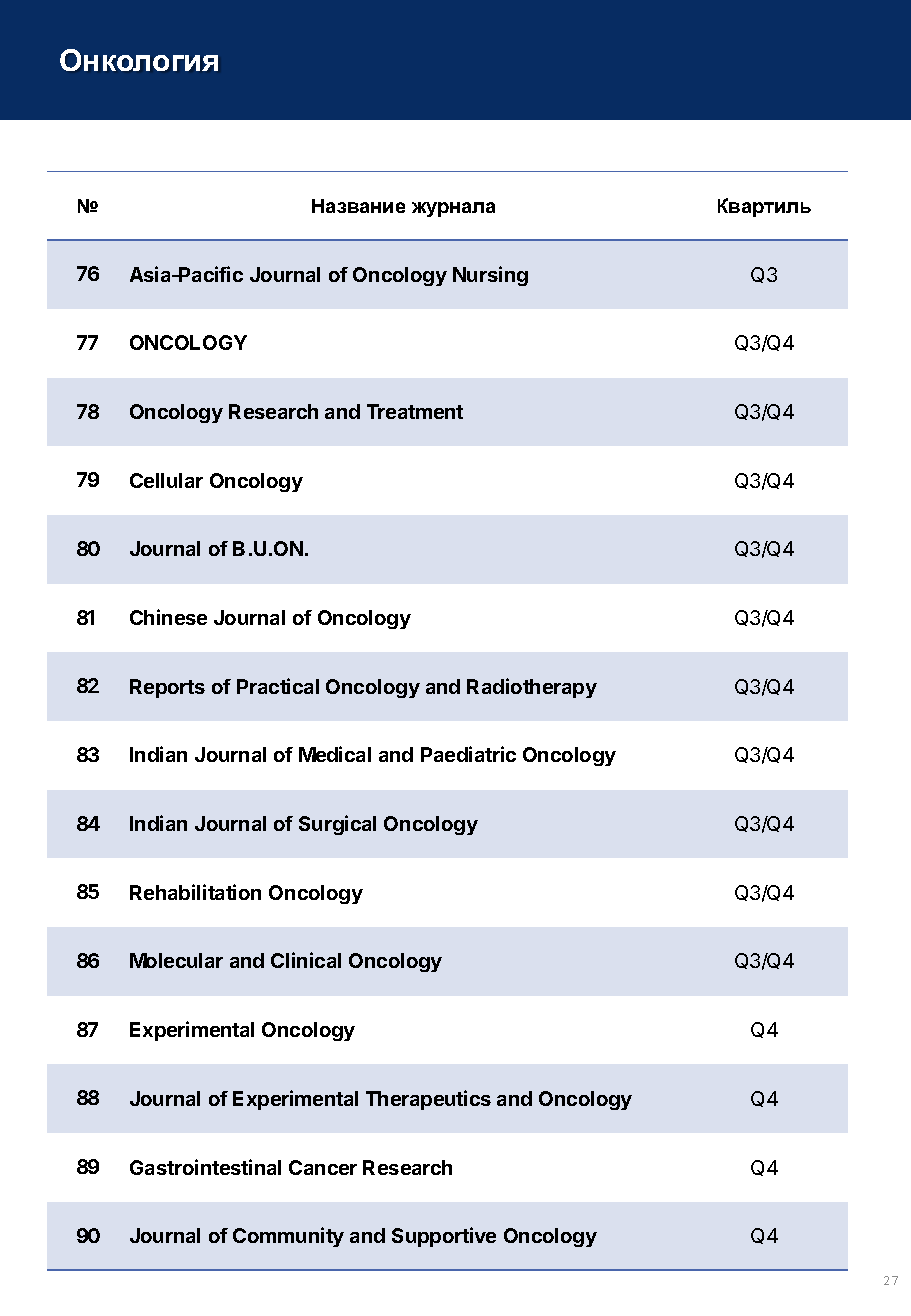 This document has width=911, height=1316. I want to click on Cancer, so click(323, 1167).
